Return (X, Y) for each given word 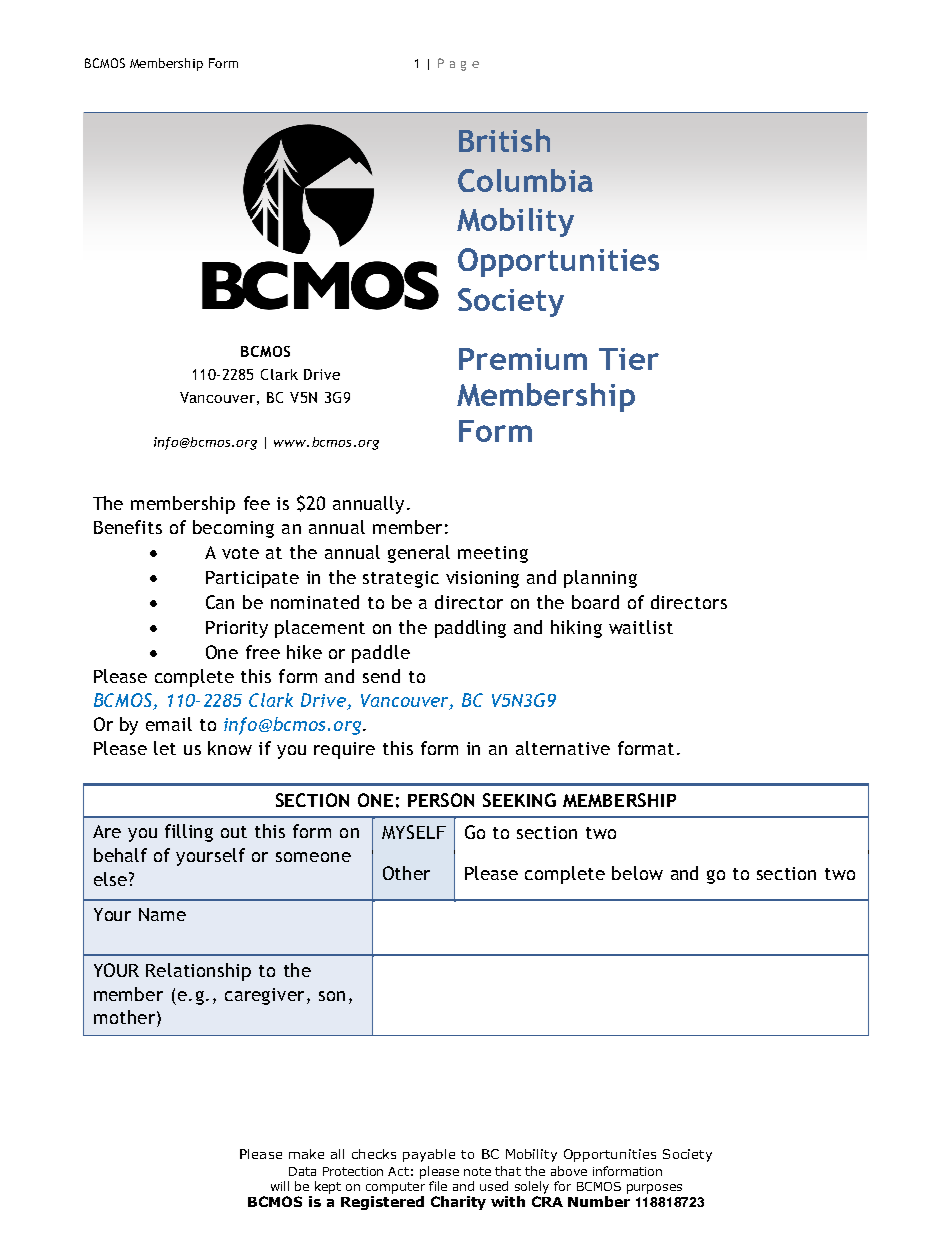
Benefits (128, 527)
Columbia (525, 180)
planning (600, 579)
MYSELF (414, 832)
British (504, 140)
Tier (629, 359)
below (637, 873)
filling (189, 833)
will (280, 1186)
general (419, 554)
